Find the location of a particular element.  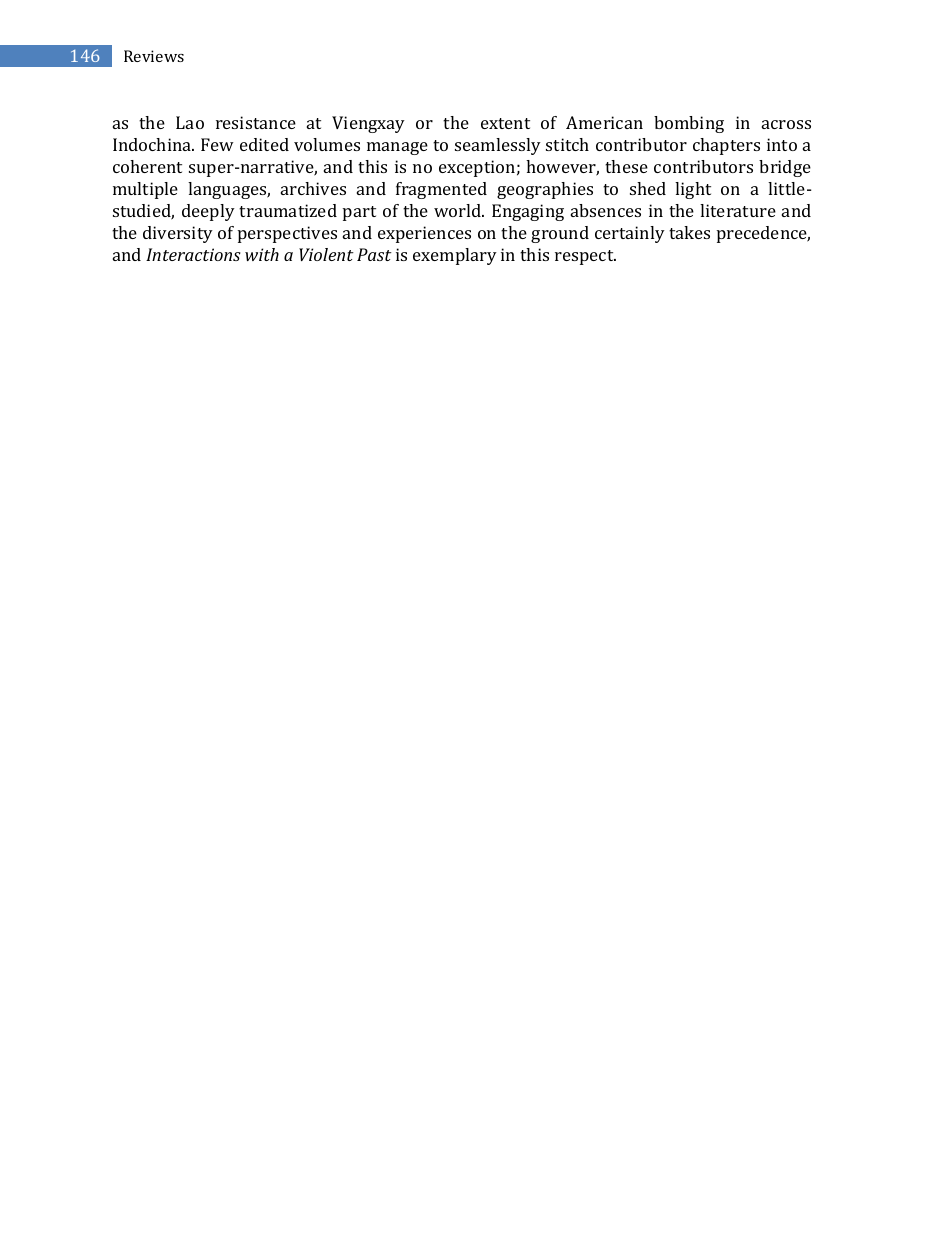

bombing is located at coordinates (689, 124).
